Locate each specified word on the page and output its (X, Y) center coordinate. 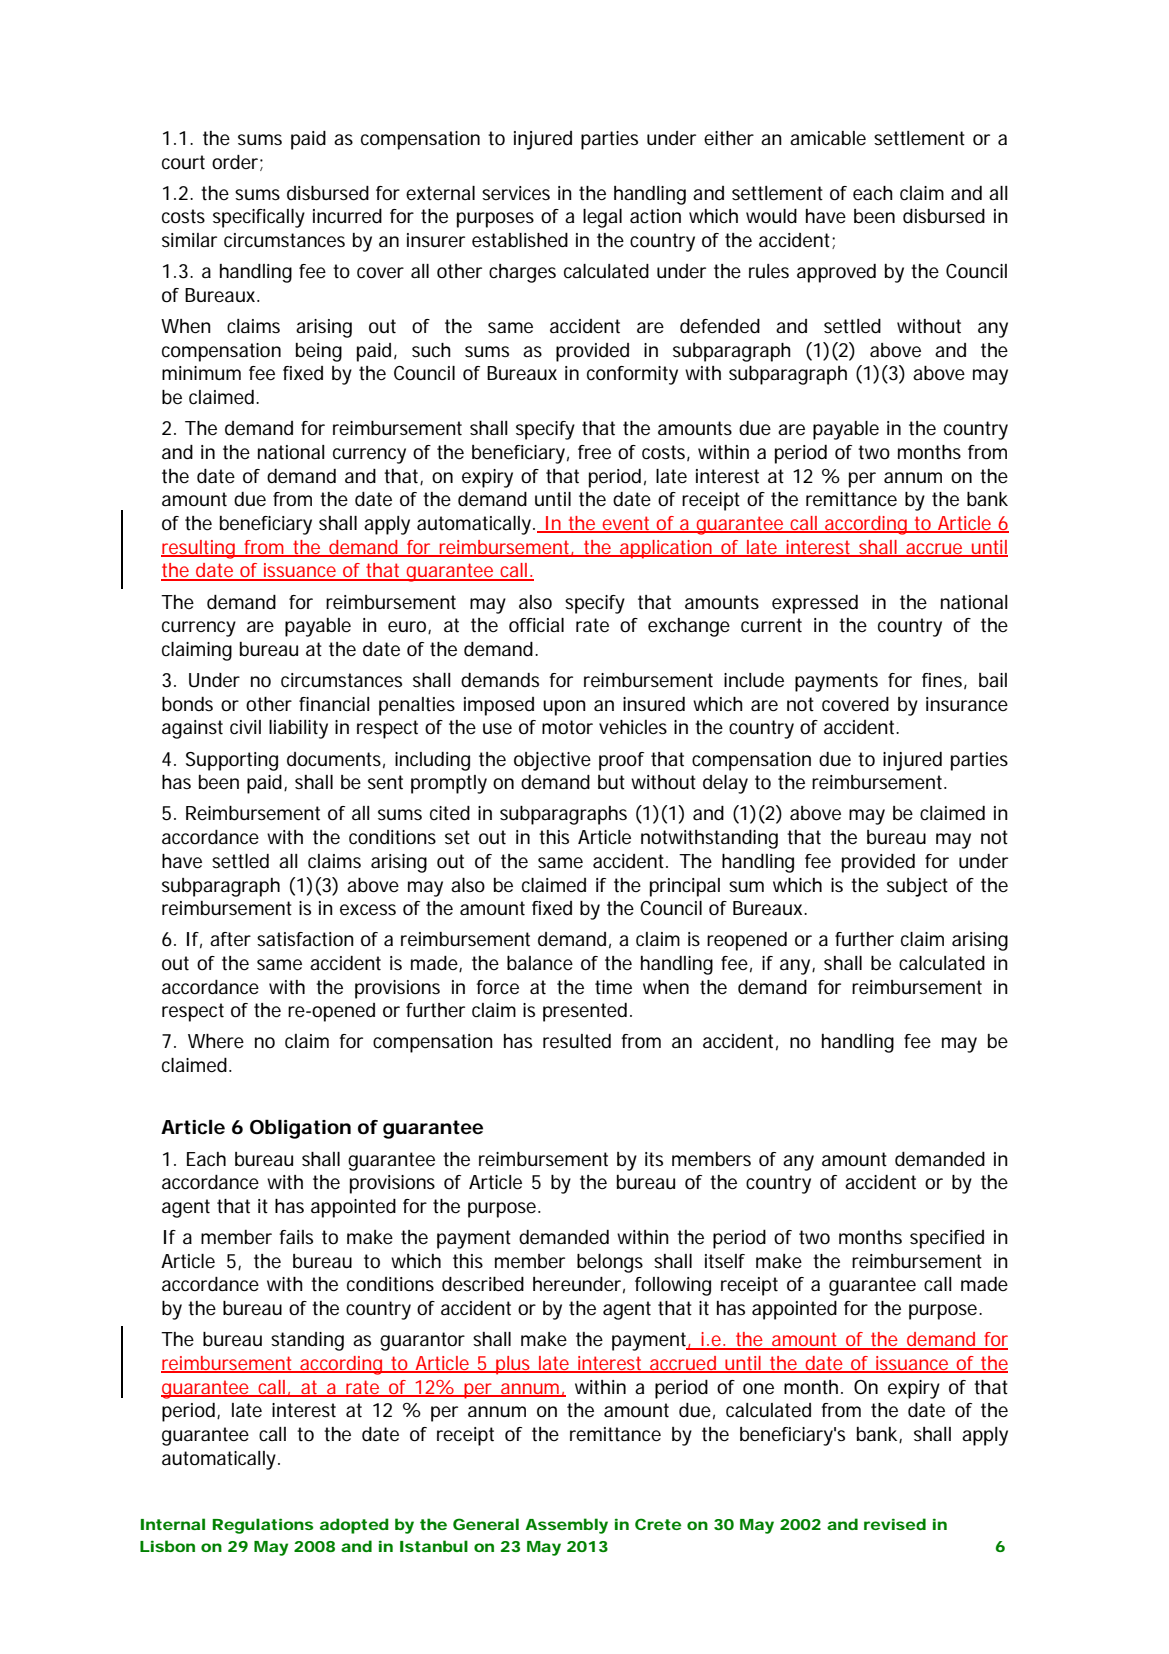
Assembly (566, 1526)
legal (602, 218)
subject (917, 887)
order (235, 162)
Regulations (263, 1526)
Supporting (232, 761)
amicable (828, 138)
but (611, 782)
